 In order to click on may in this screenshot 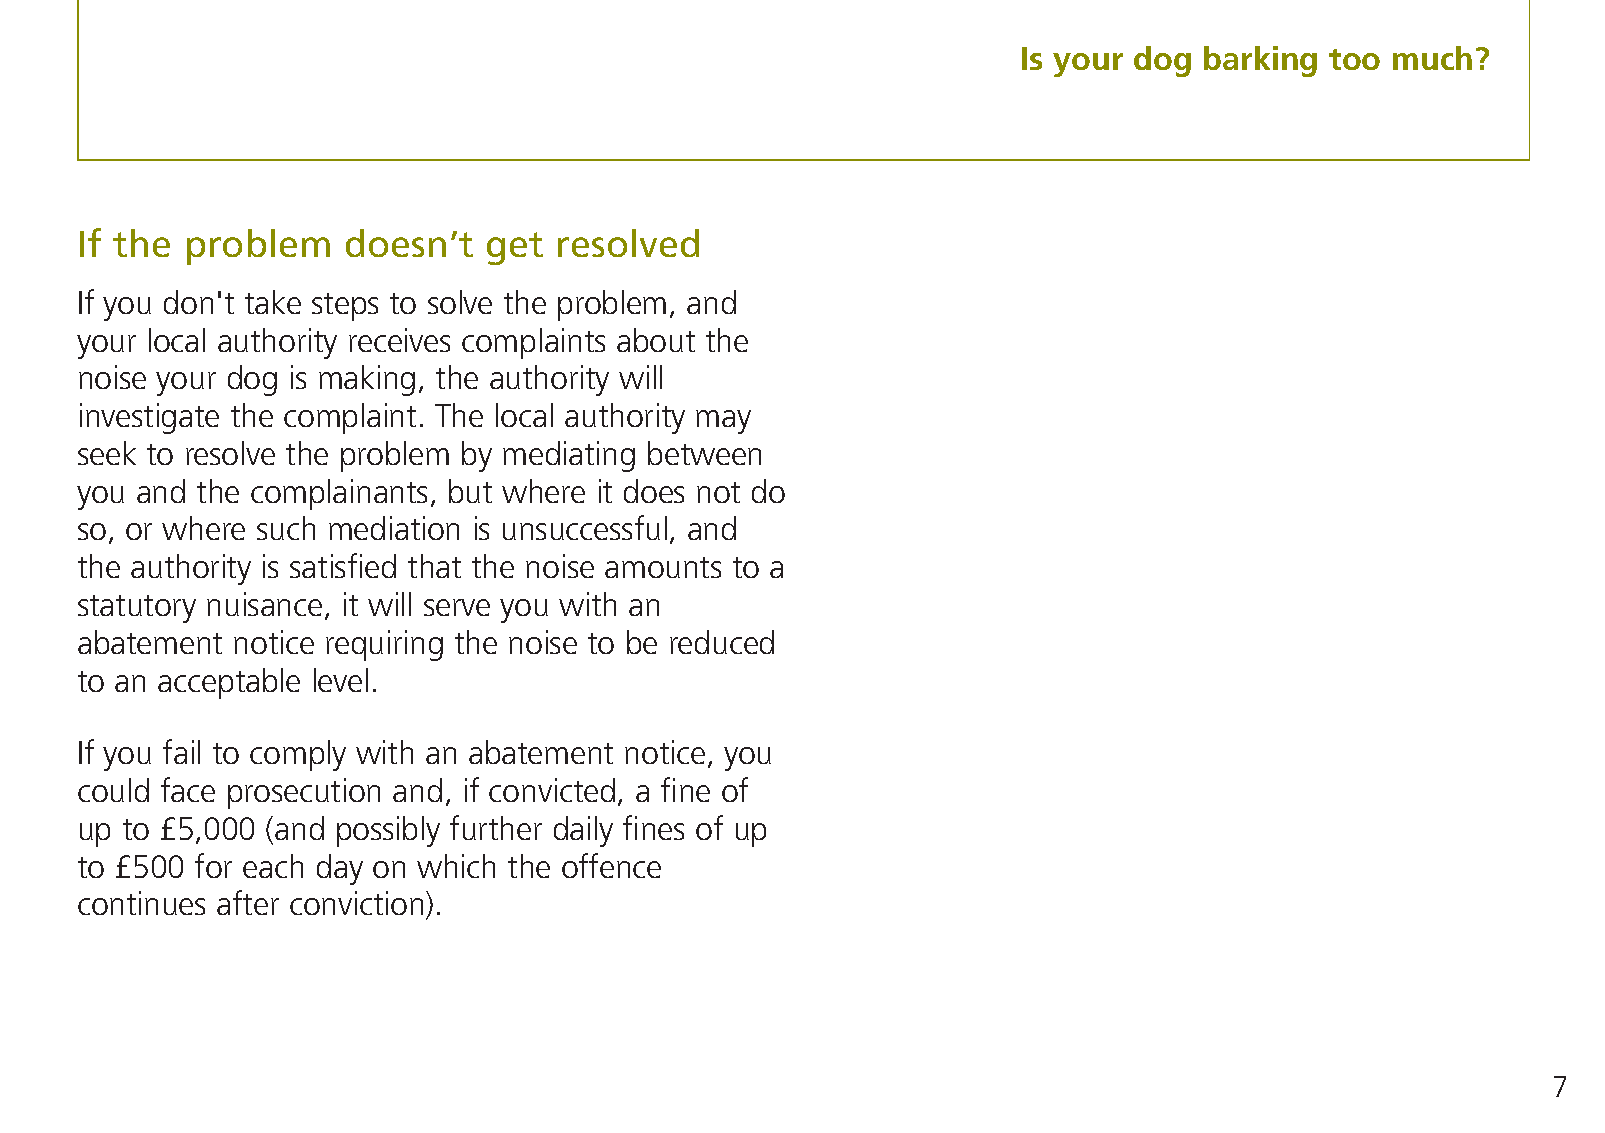, I will do `click(723, 422)`.
